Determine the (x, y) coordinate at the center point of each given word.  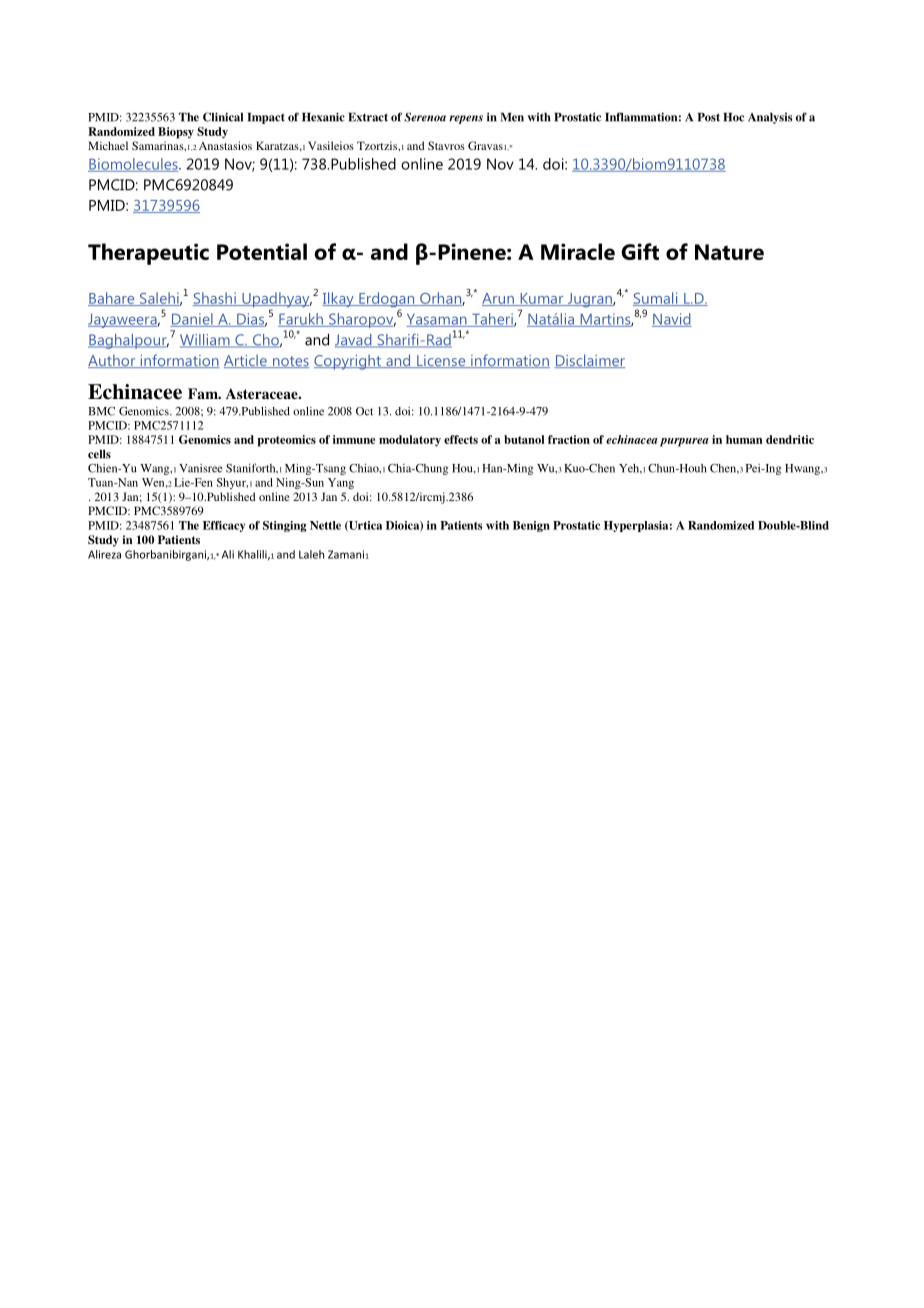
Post (709, 117)
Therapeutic (148, 254)
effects (461, 439)
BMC (101, 411)
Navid (672, 320)
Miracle (578, 251)
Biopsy (176, 133)
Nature (729, 252)
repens (466, 119)
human (744, 439)
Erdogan (387, 301)
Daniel (192, 320)
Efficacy (224, 526)
